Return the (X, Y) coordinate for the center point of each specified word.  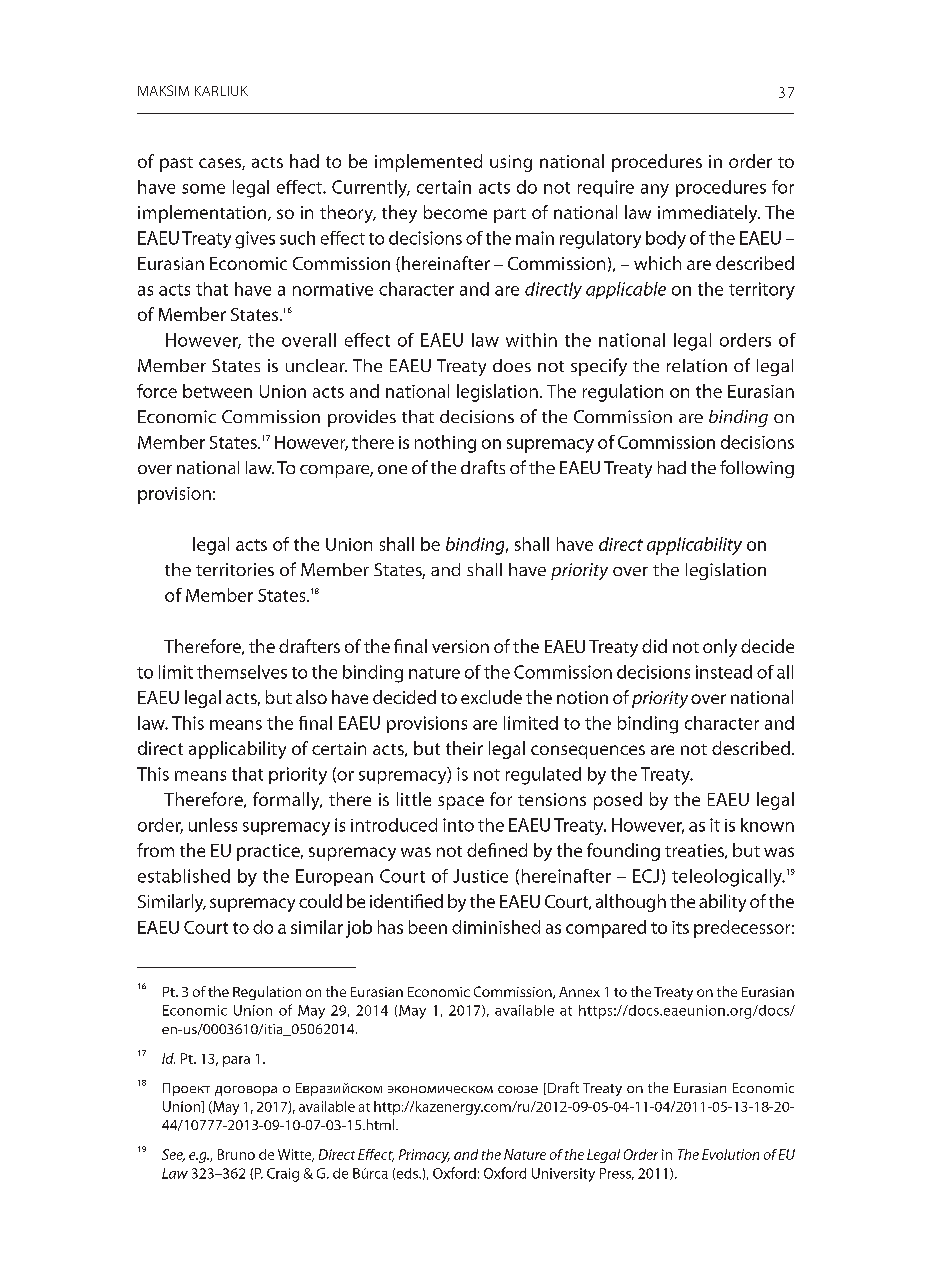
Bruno (236, 1154)
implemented (428, 163)
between (217, 391)
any (655, 191)
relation (697, 365)
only (720, 648)
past (176, 164)
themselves (242, 672)
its (680, 927)
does (512, 365)
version (460, 646)
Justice (480, 876)
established (184, 876)
